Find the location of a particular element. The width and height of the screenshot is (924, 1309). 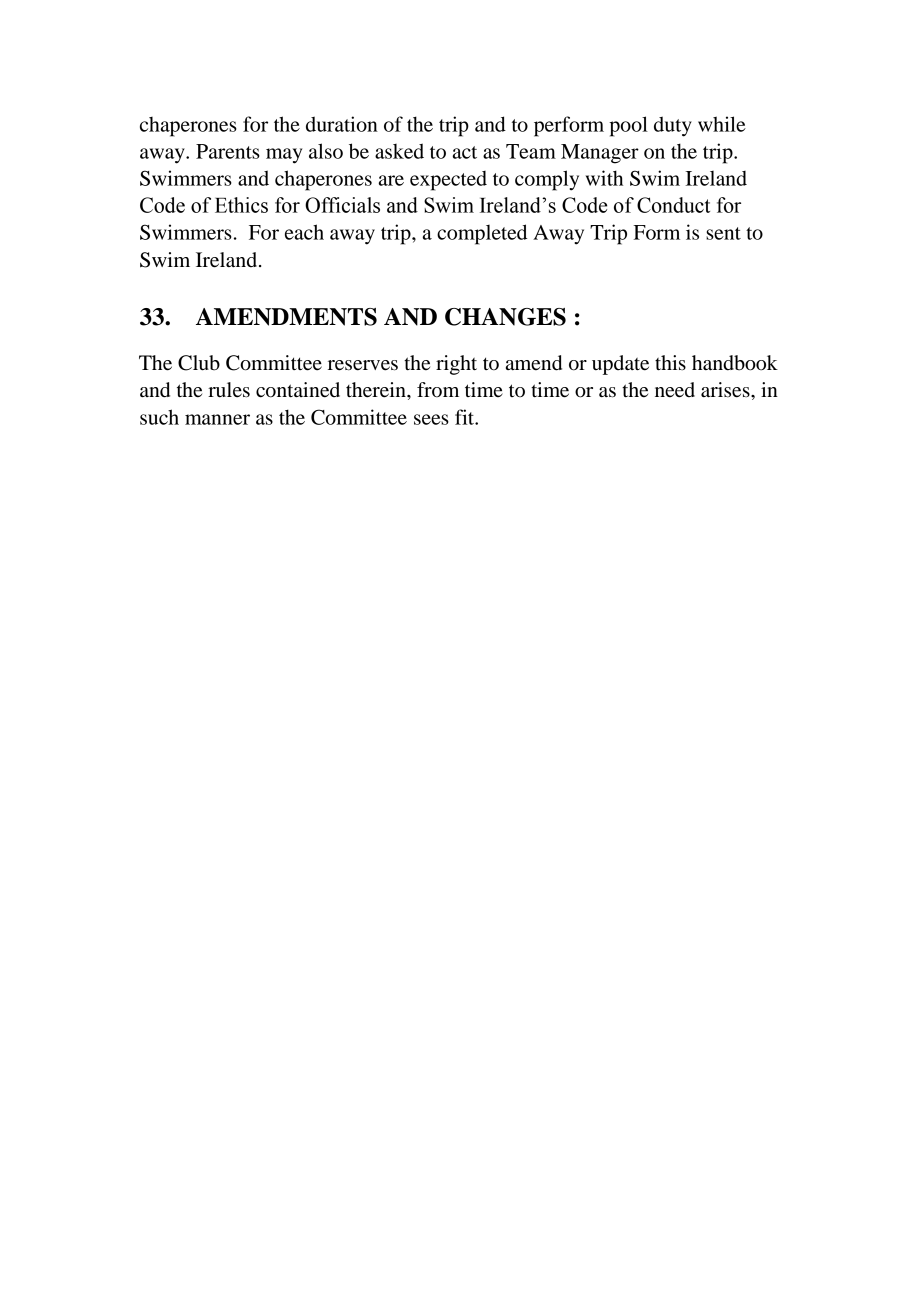

completed is located at coordinates (482, 234).
